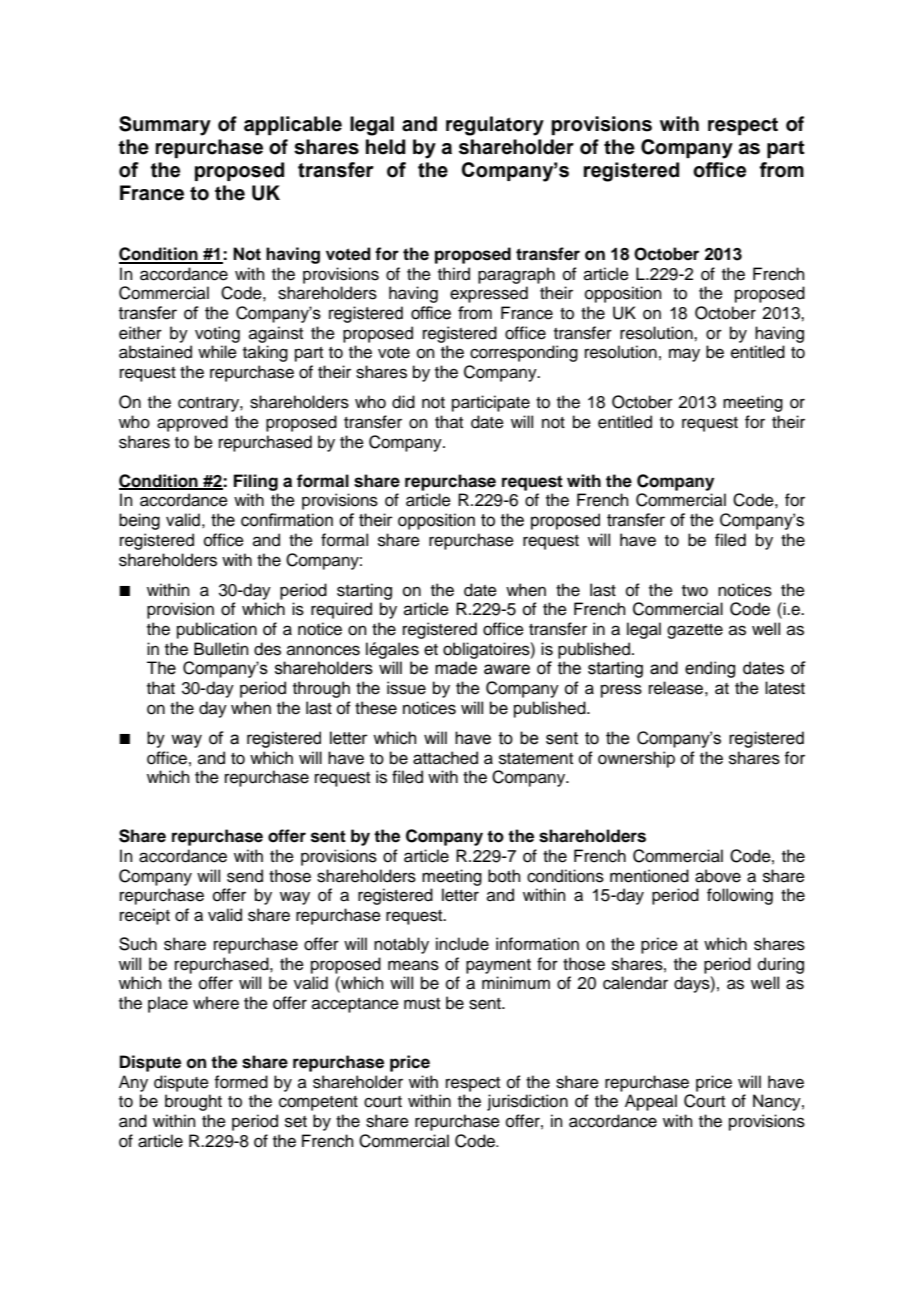 The height and width of the page is (1308, 924). What do you see at coordinates (165, 126) in the page?
I see `Summary` at bounding box center [165, 126].
